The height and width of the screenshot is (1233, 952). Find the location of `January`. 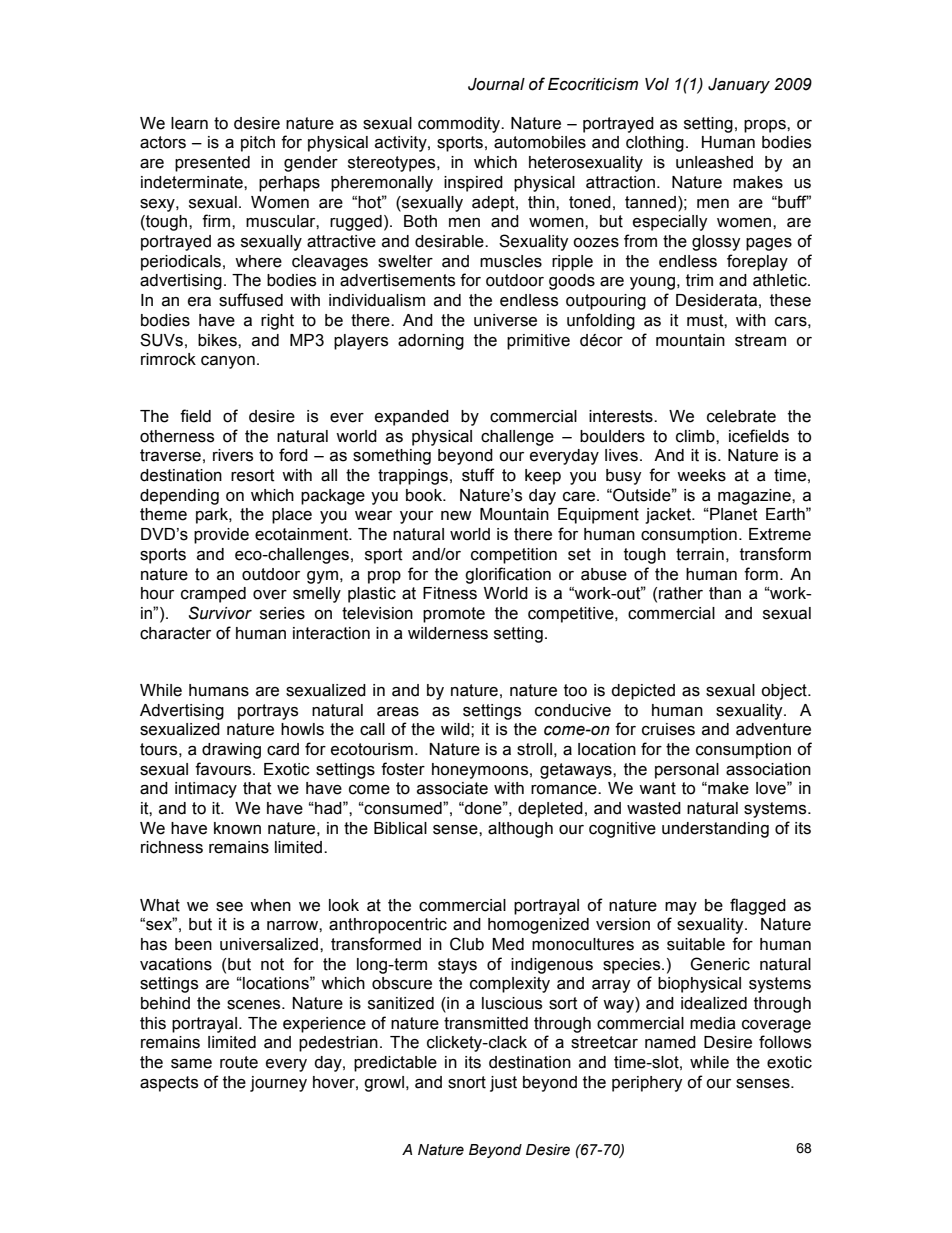

January is located at coordinates (739, 86).
